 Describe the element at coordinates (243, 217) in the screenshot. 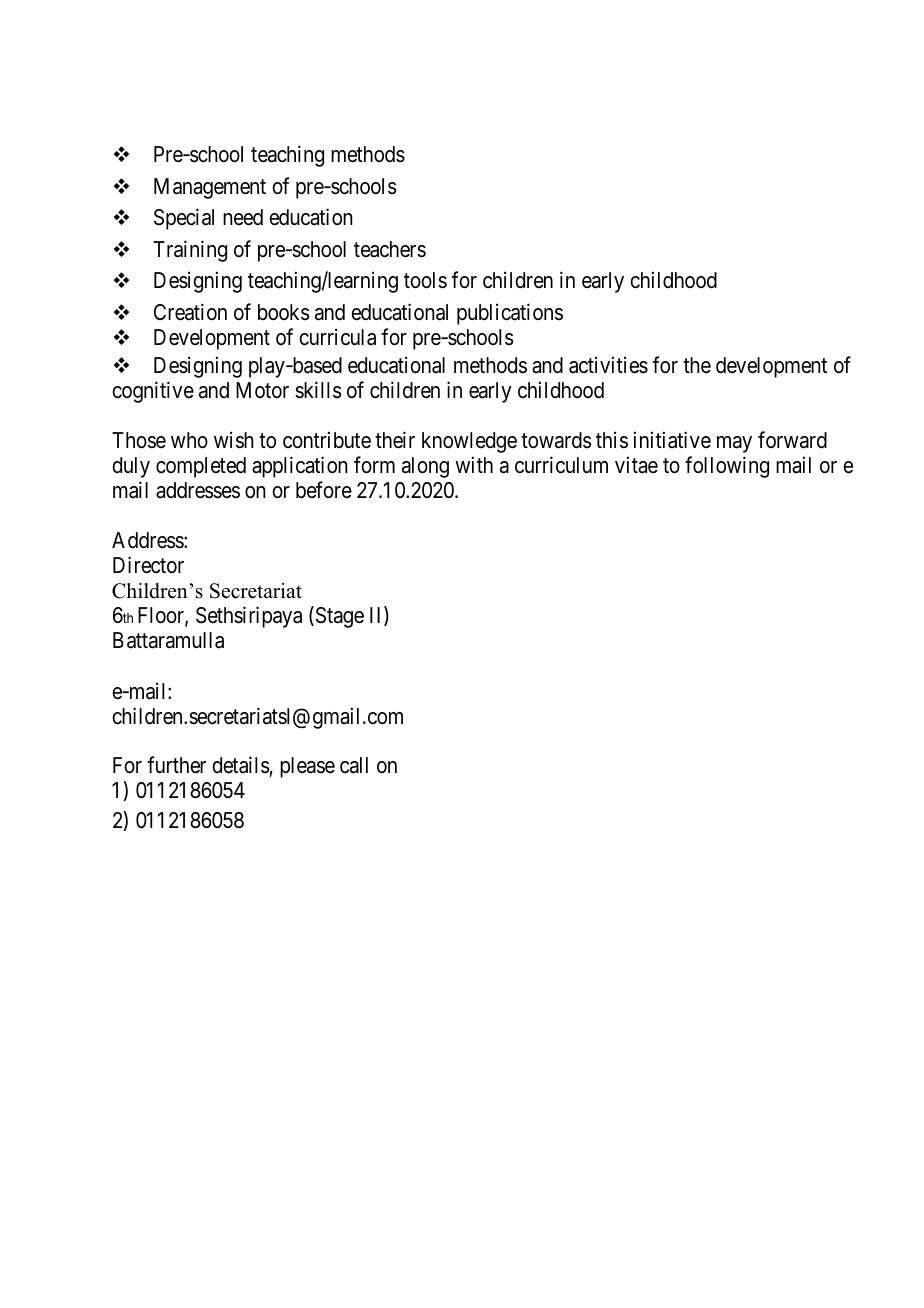

I see `need` at that location.
